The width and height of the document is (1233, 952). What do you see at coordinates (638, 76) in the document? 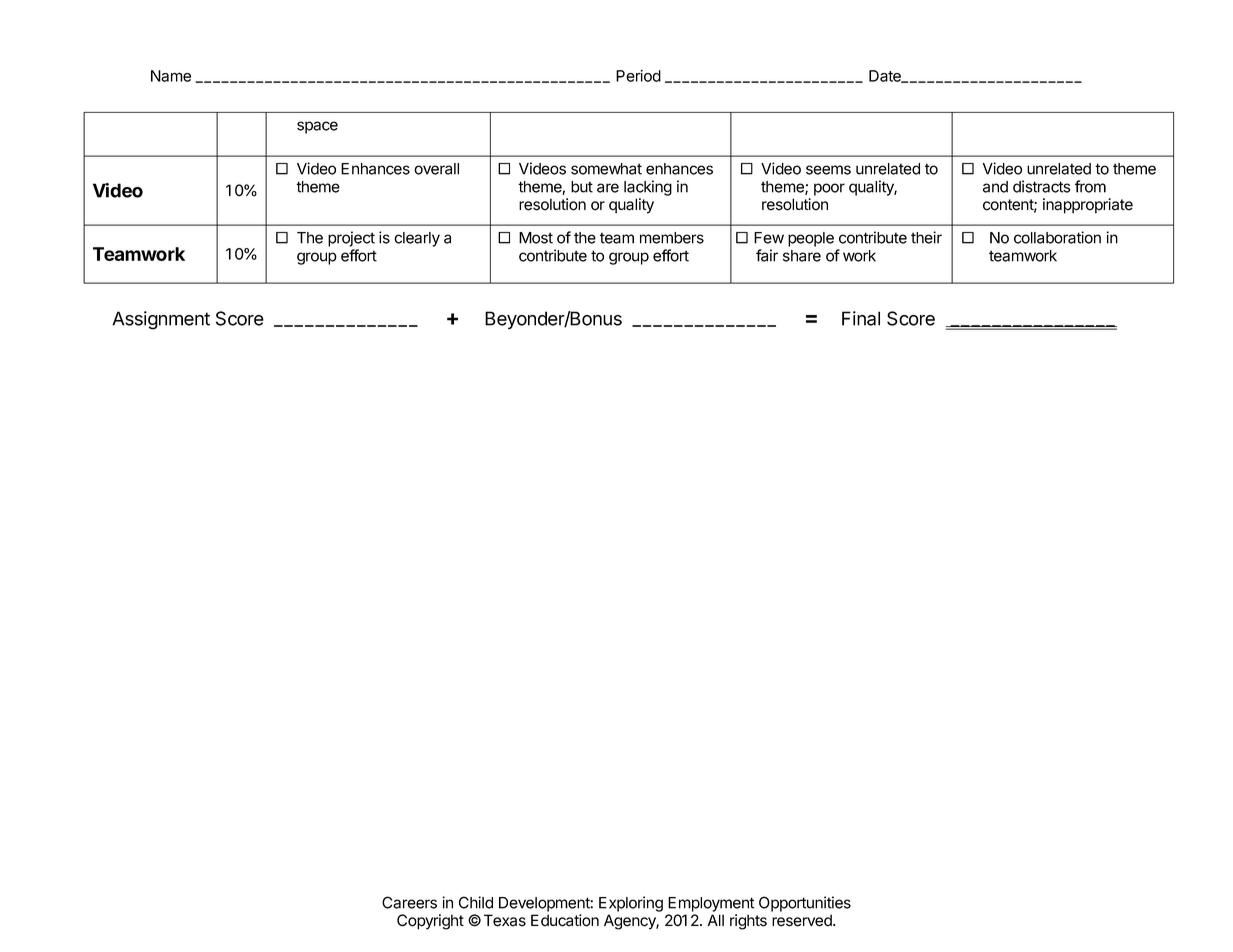
I see `Period` at bounding box center [638, 76].
